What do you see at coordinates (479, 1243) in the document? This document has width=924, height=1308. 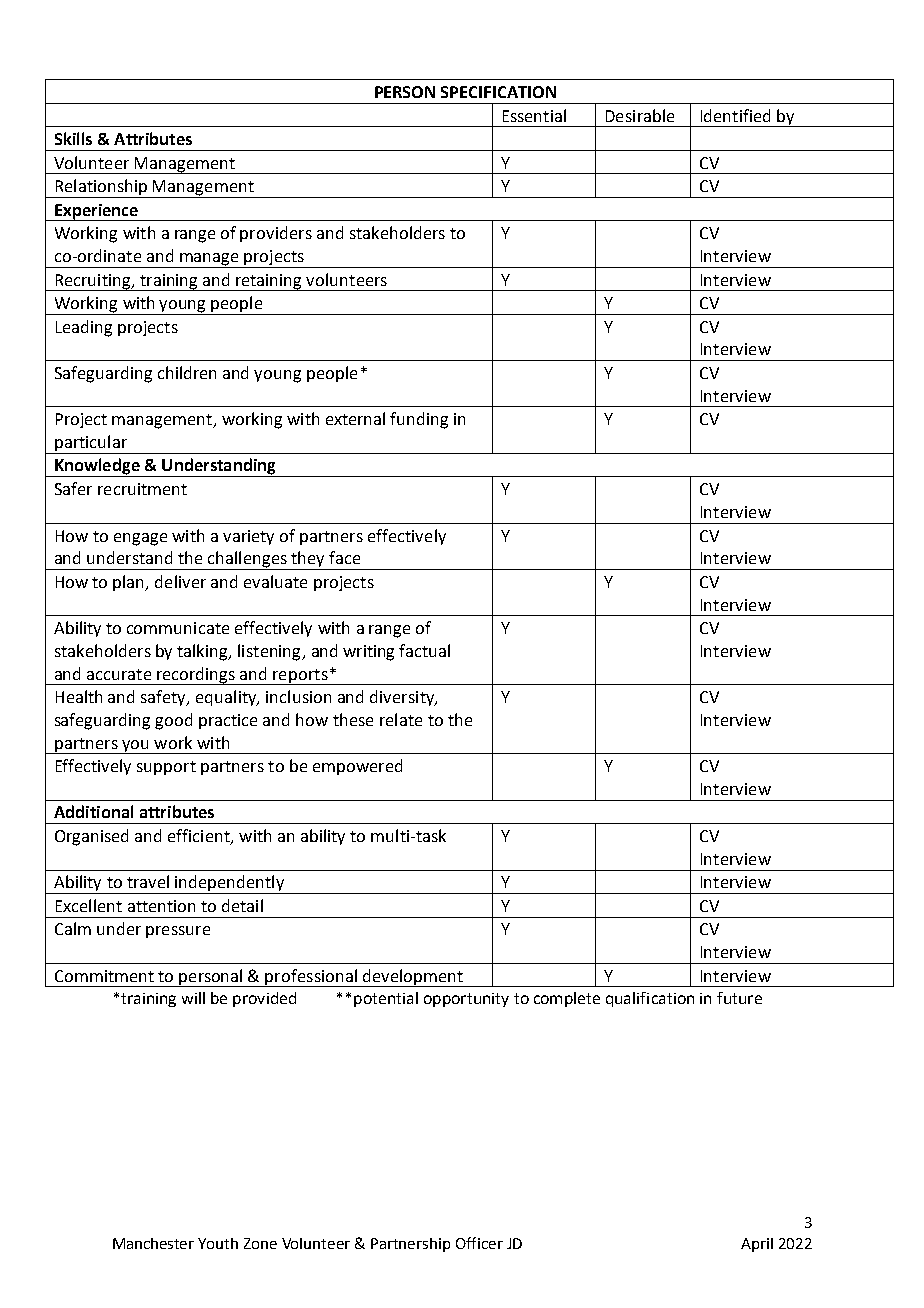 I see `Officer` at bounding box center [479, 1243].
